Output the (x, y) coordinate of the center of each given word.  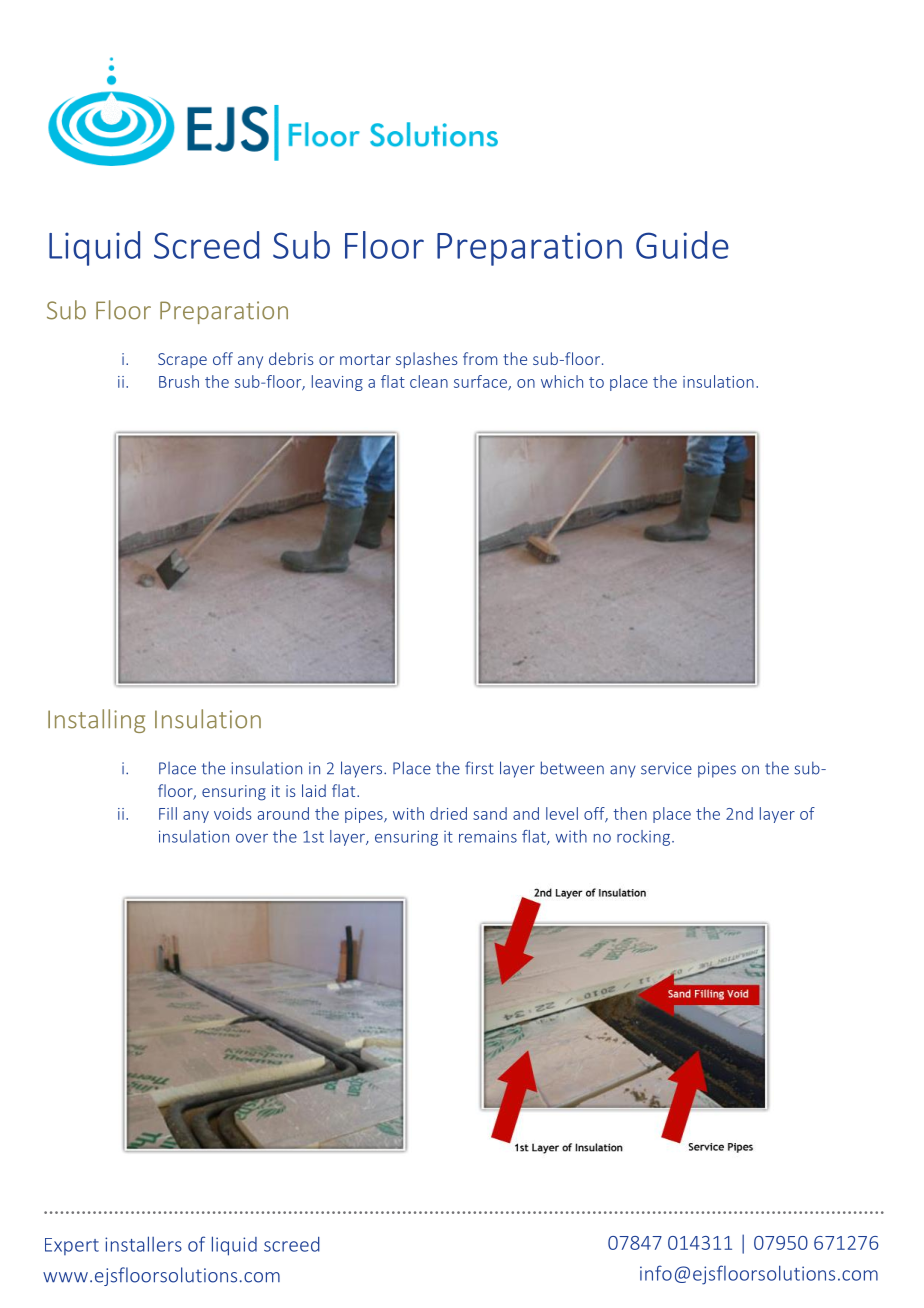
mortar (365, 359)
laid (314, 790)
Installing (96, 721)
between (572, 768)
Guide (682, 245)
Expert (72, 1246)
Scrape (182, 360)
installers (143, 1244)
